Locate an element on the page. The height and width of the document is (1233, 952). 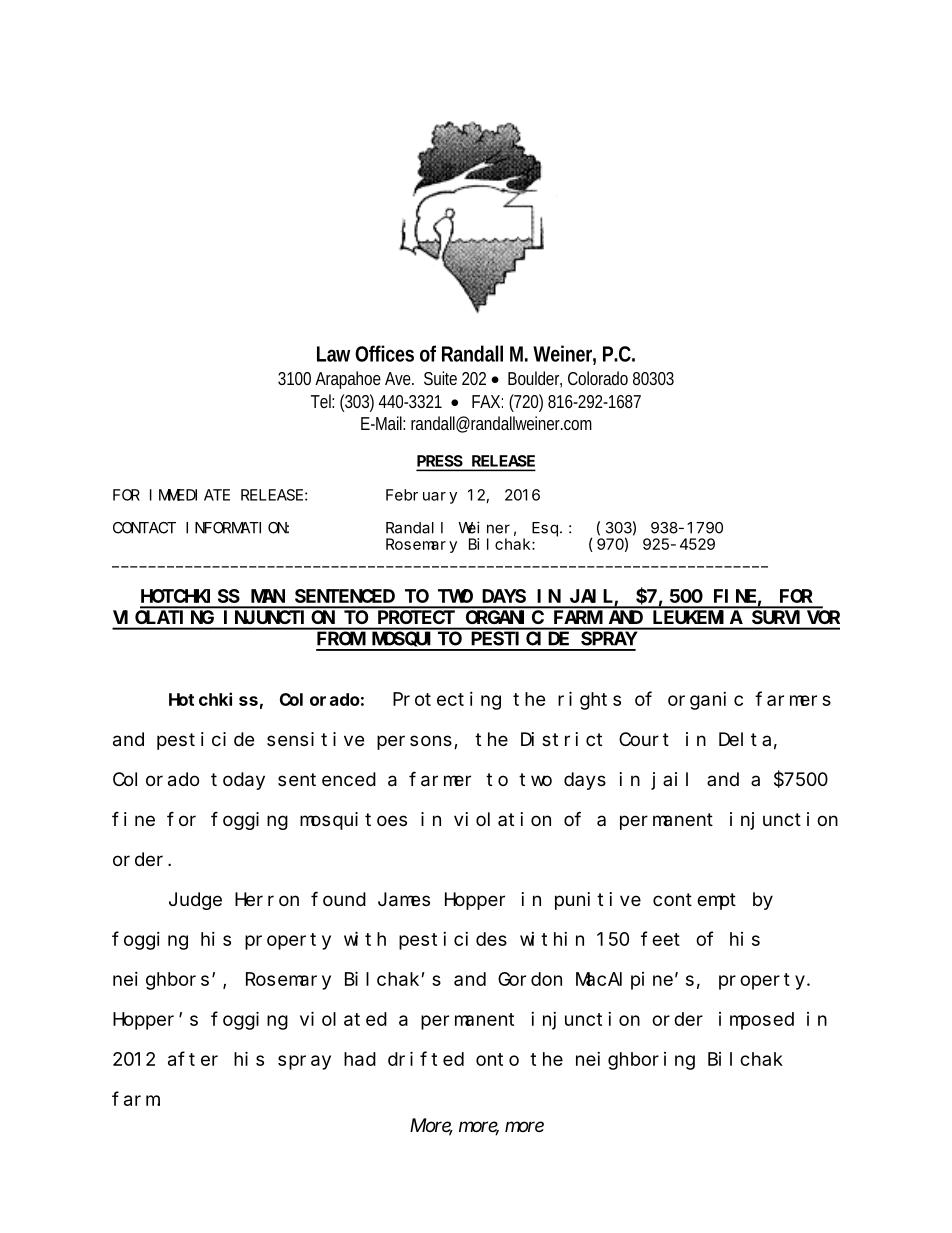
Suite is located at coordinates (440, 378).
